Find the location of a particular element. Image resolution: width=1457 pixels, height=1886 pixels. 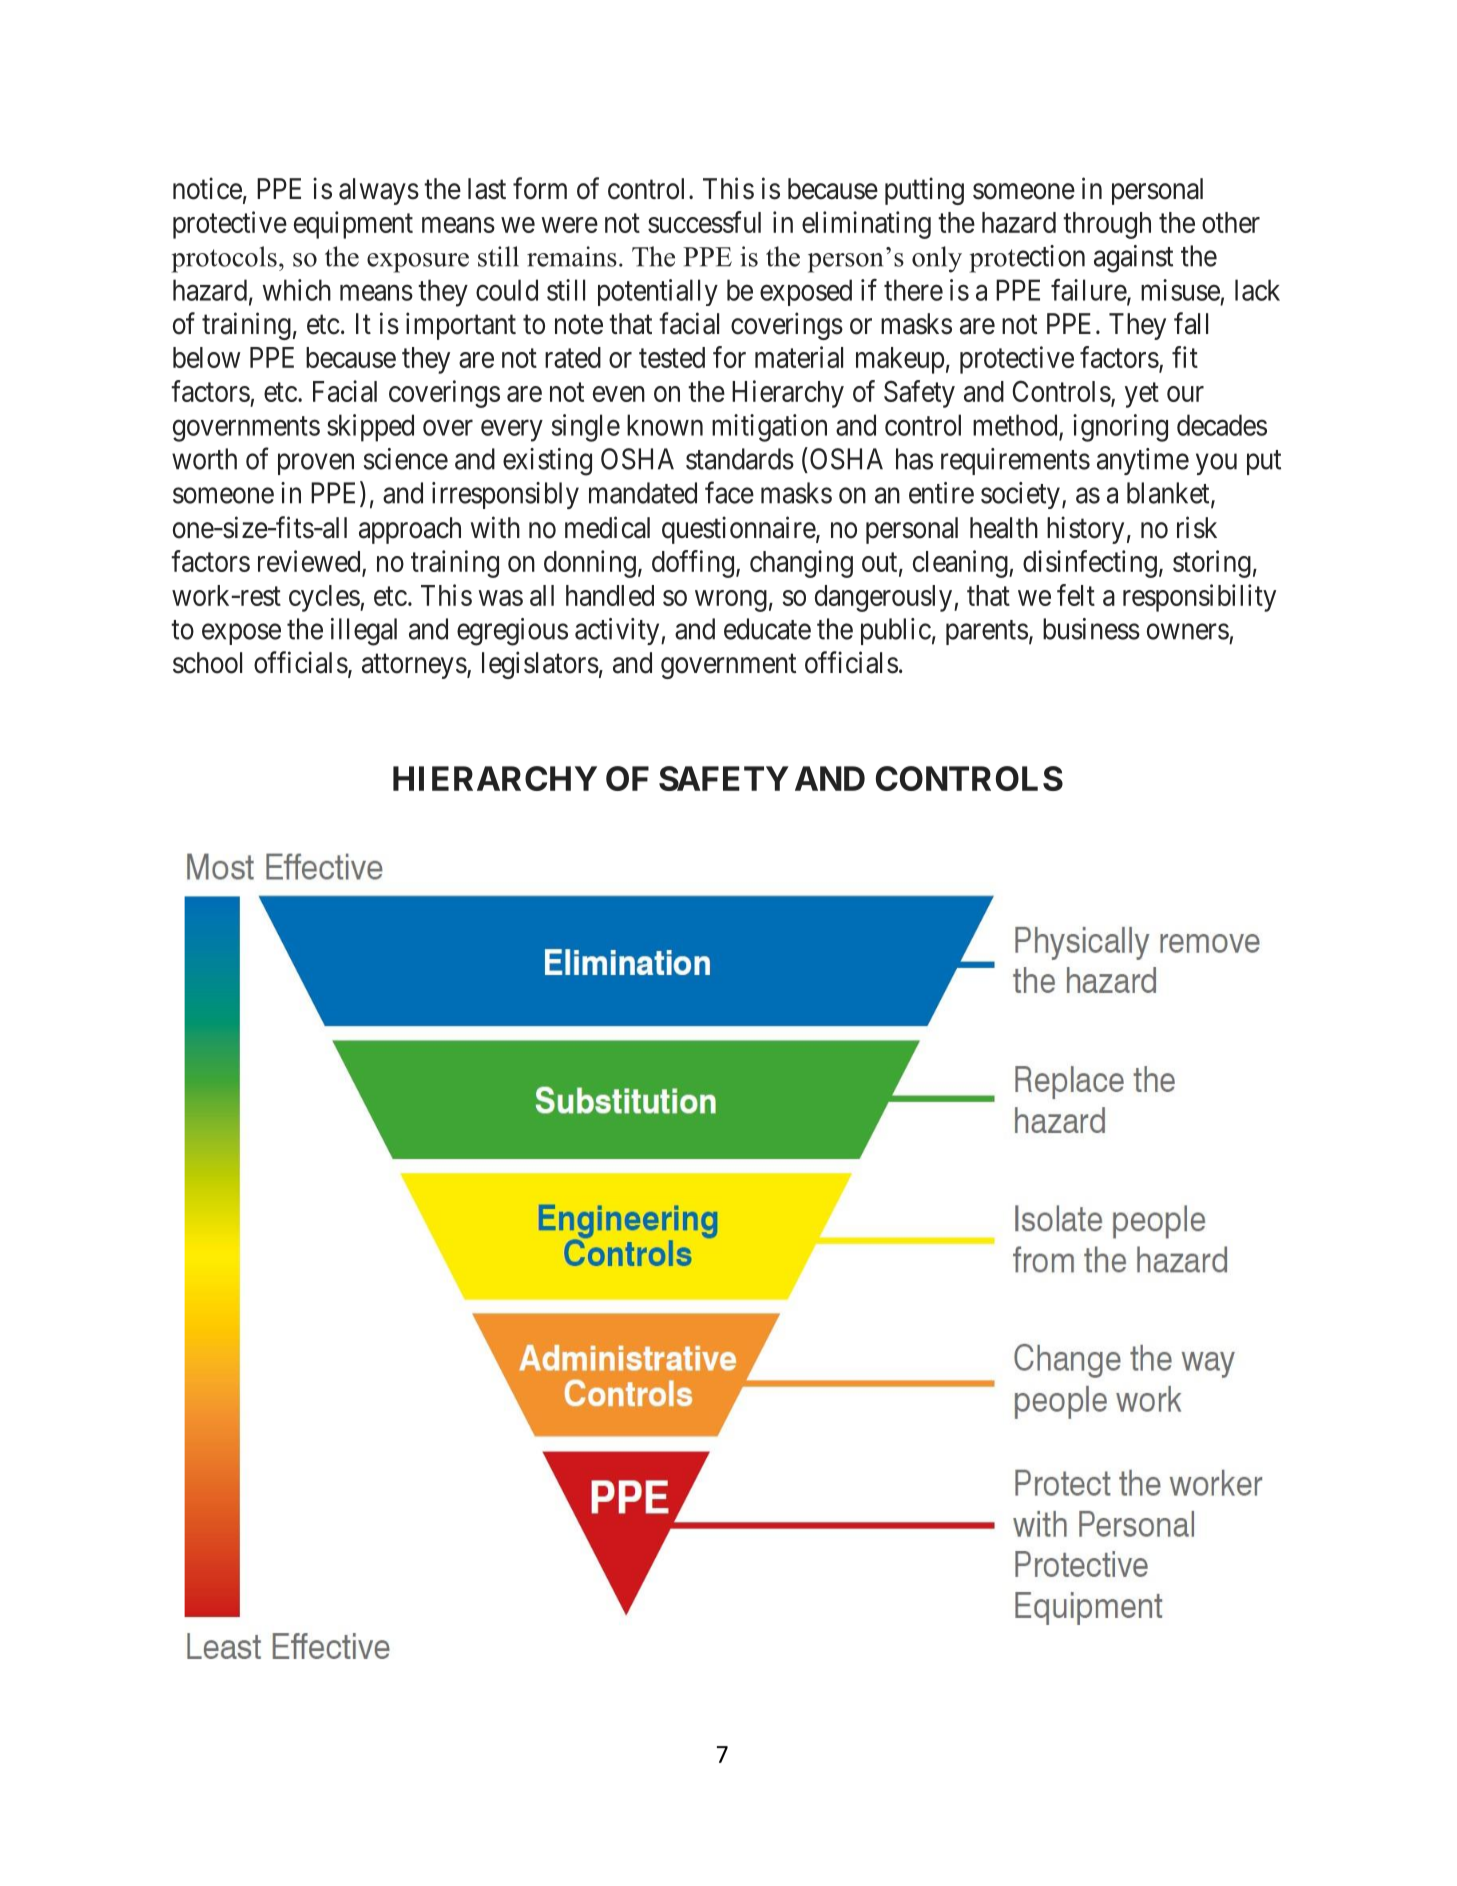

educate is located at coordinates (767, 629).
